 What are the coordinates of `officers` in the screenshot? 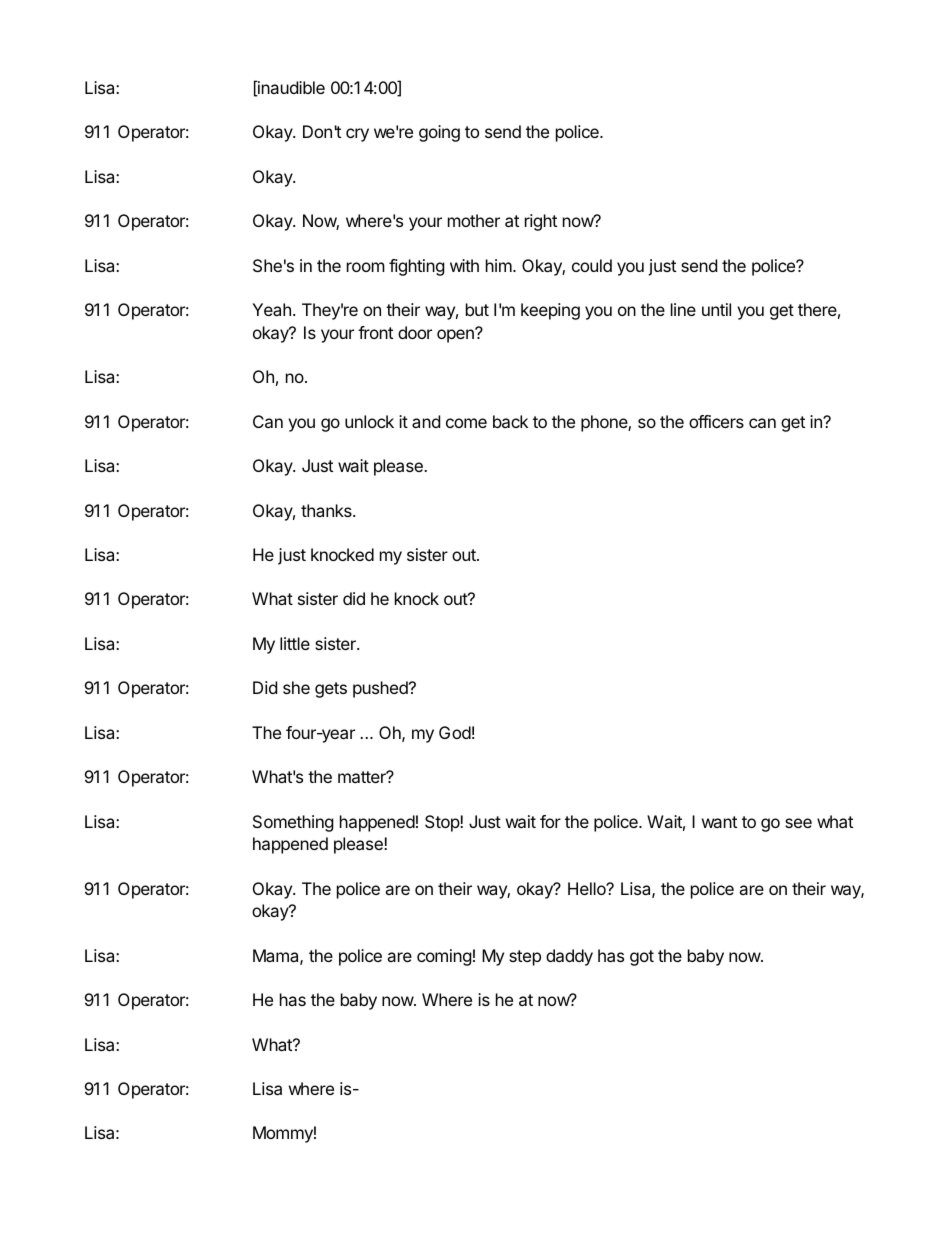 It's located at (716, 421).
